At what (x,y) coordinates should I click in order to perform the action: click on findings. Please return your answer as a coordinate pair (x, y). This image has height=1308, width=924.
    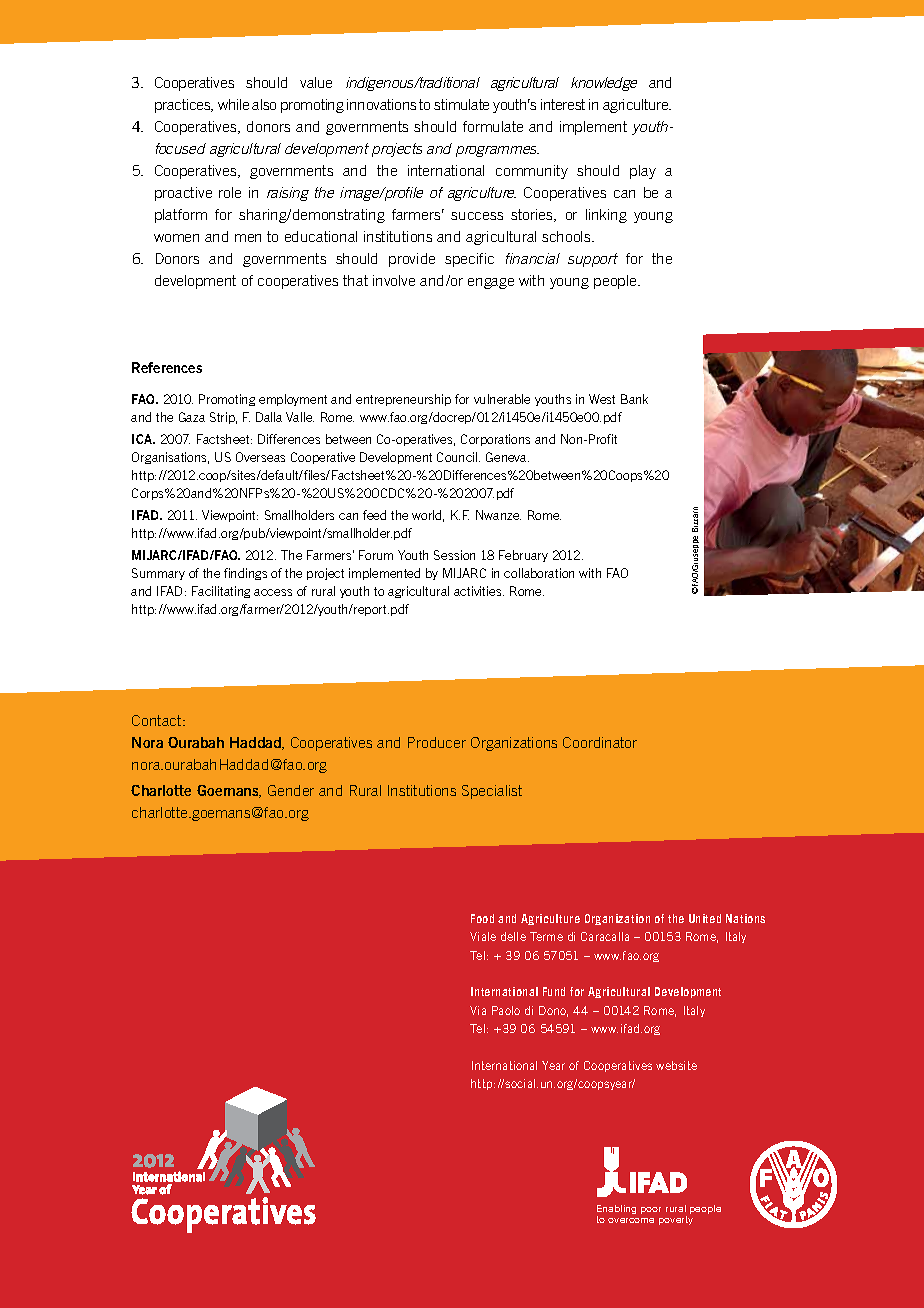
    Looking at the image, I should click on (245, 574).
